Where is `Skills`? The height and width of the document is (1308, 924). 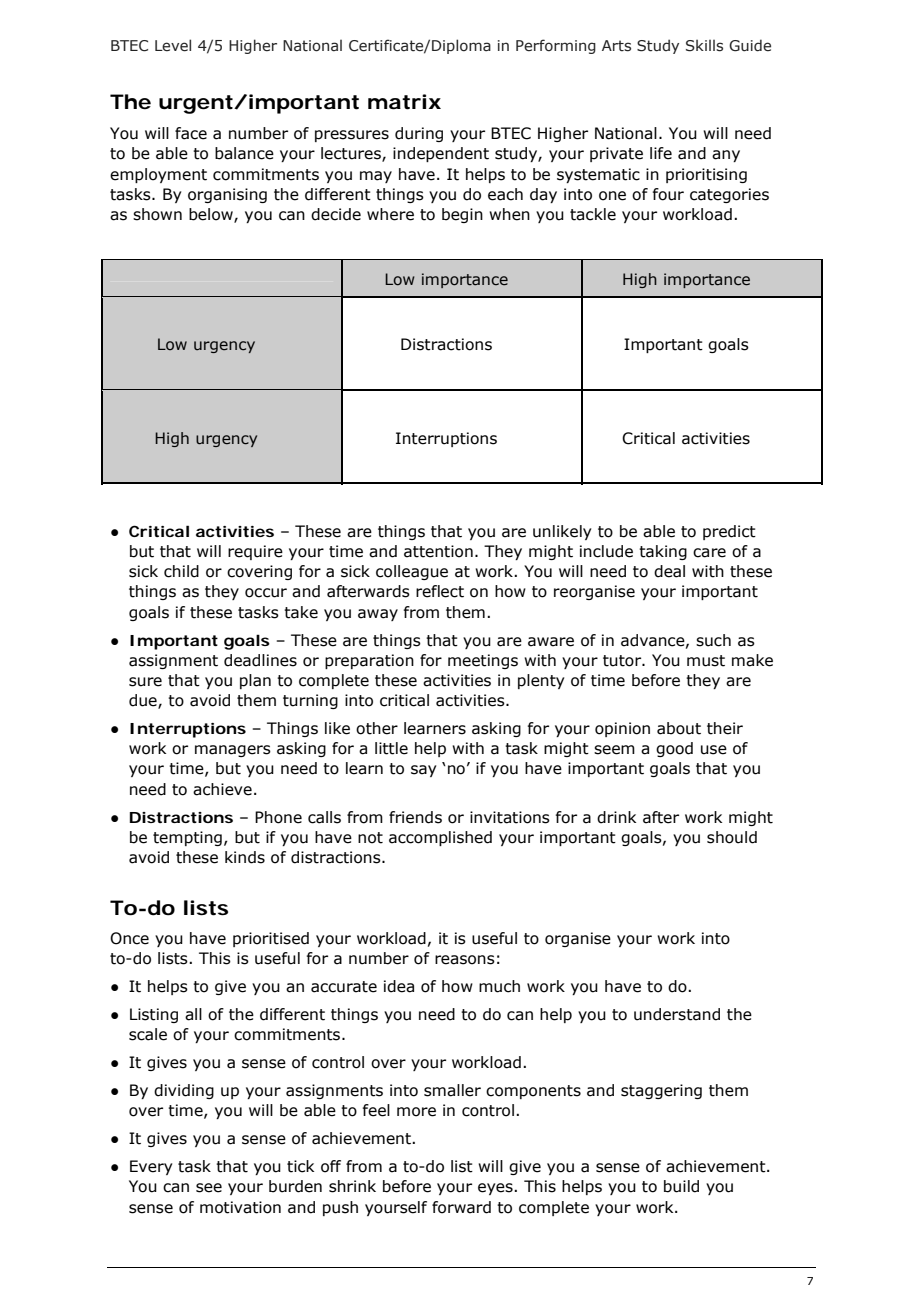 Skills is located at coordinates (704, 45).
